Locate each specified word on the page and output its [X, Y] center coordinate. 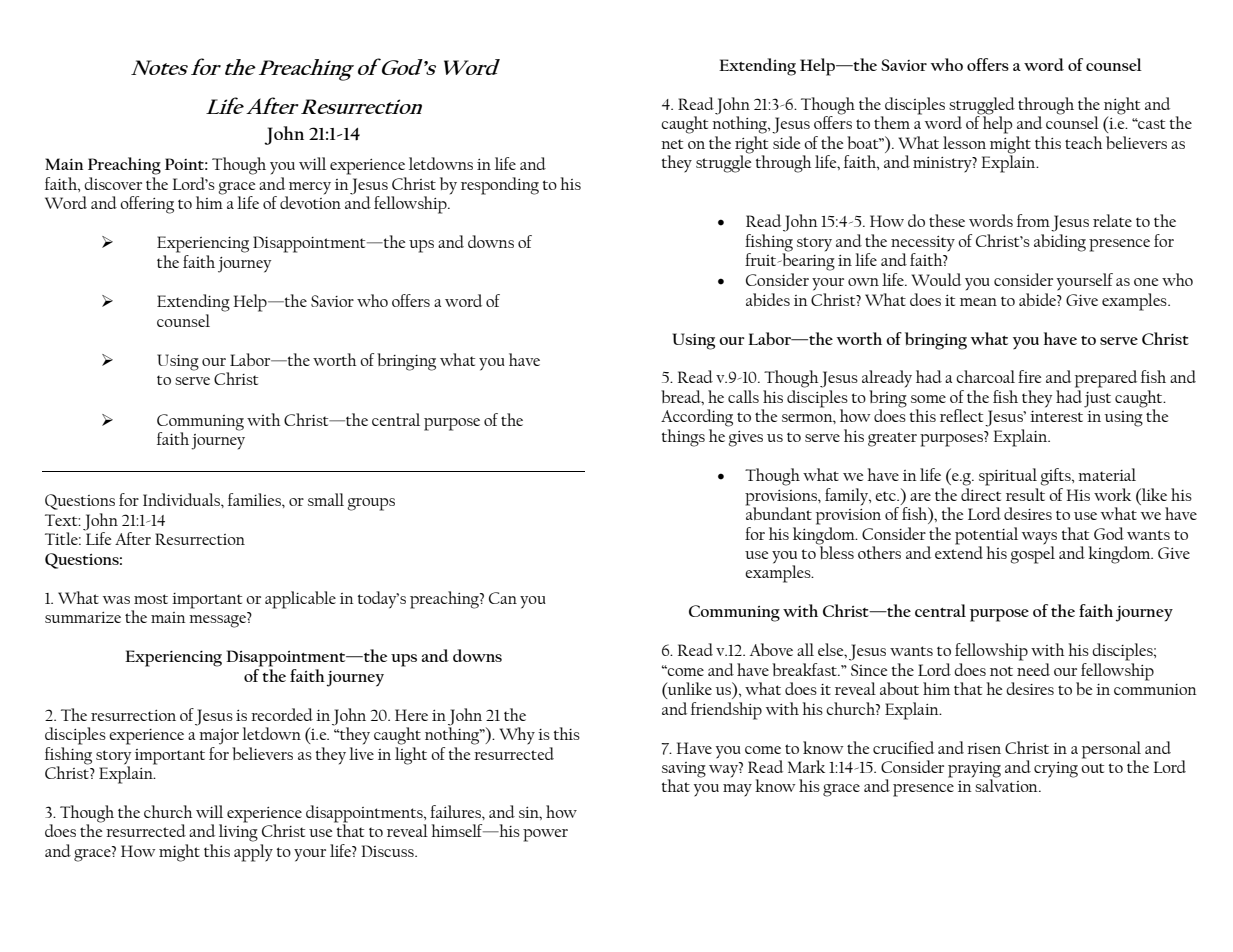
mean [978, 302]
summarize [83, 617]
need [1033, 669]
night [1122, 107]
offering [147, 205]
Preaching [124, 166]
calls [743, 396]
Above [771, 649]
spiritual [1008, 477]
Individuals [182, 499]
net [672, 144]
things [683, 438]
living [238, 832]
